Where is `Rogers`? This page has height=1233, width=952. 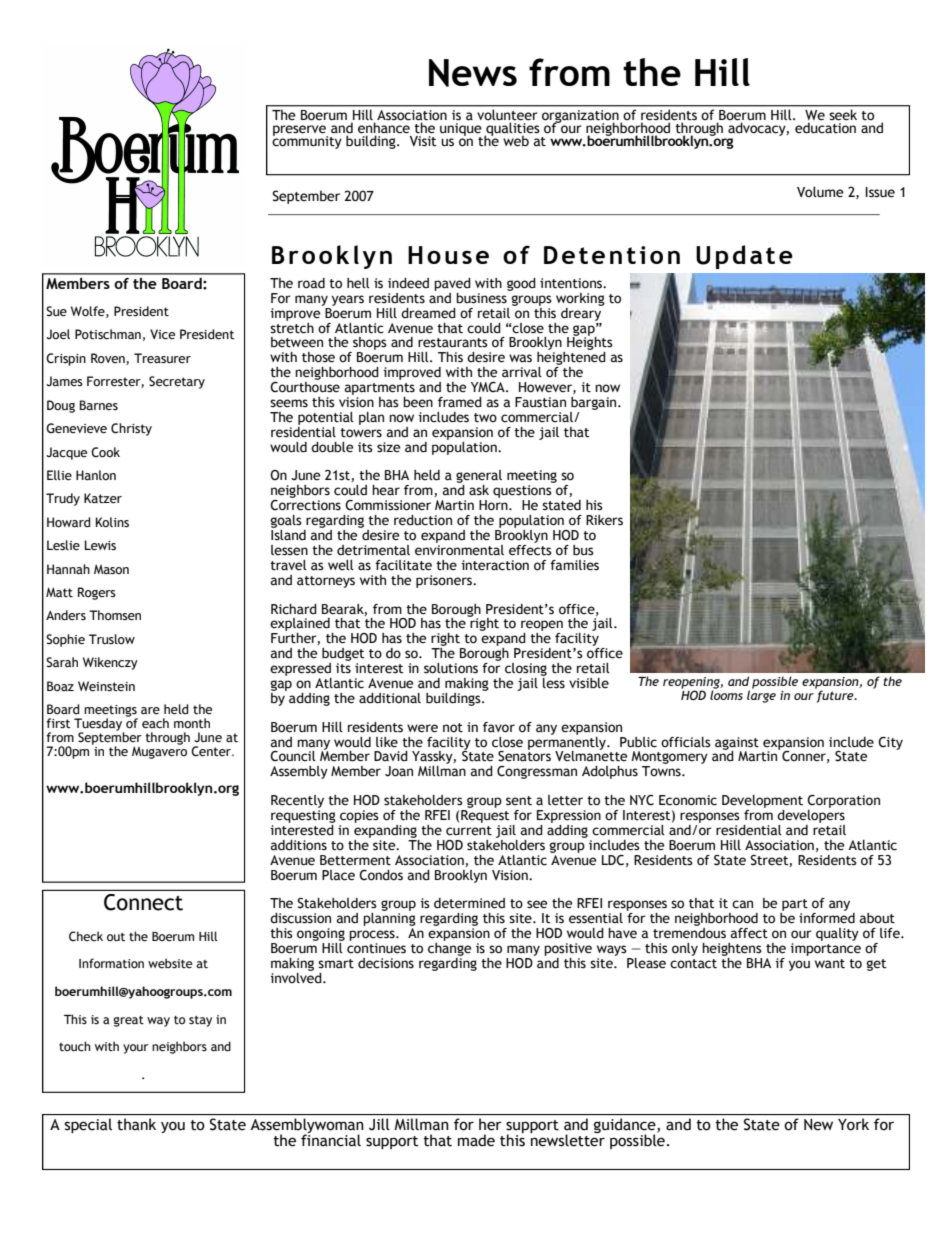 Rogers is located at coordinates (97, 593).
